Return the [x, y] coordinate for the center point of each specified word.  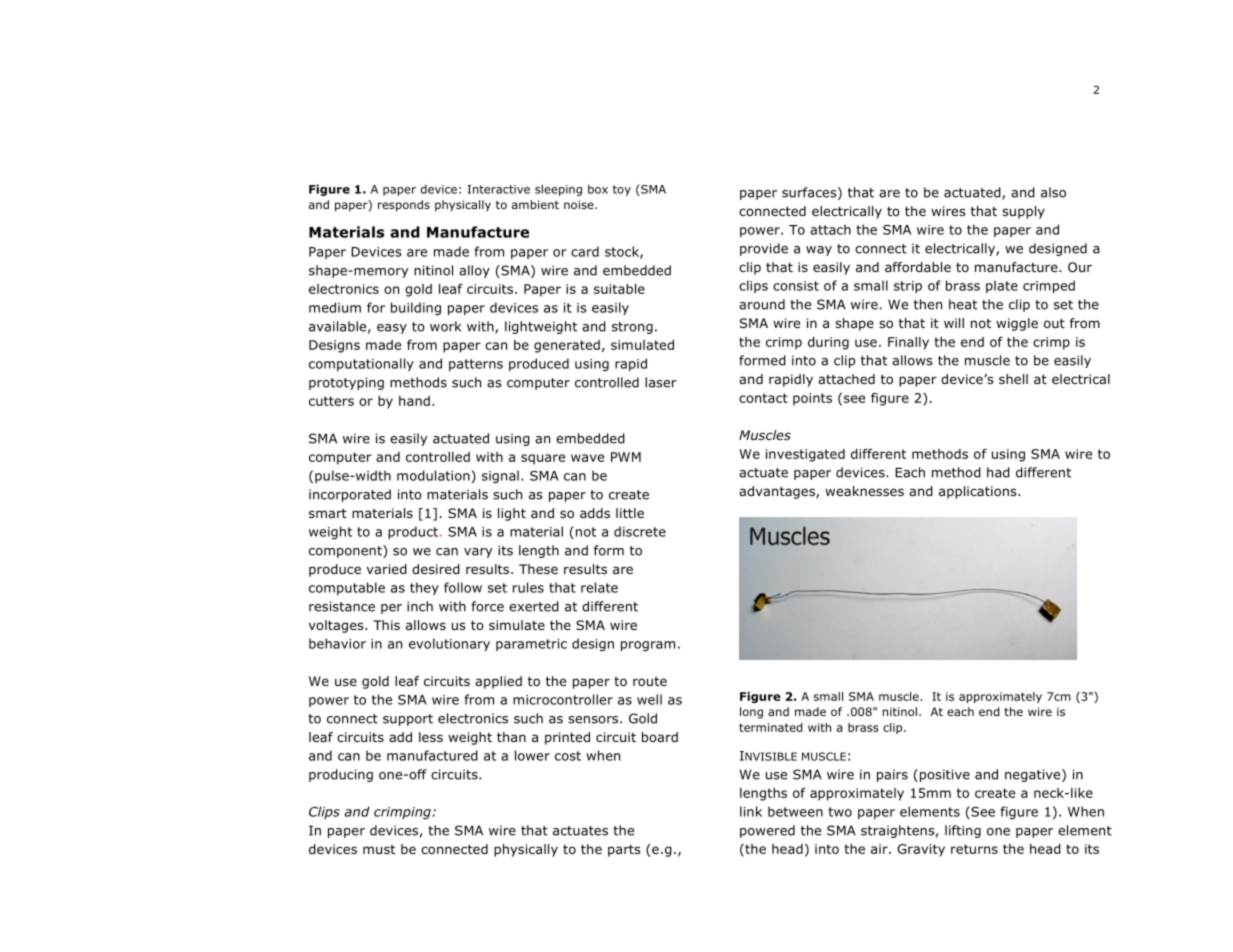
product [413, 532]
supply [1023, 212]
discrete [640, 531]
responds [404, 206]
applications [979, 492]
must [379, 849]
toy [622, 190]
